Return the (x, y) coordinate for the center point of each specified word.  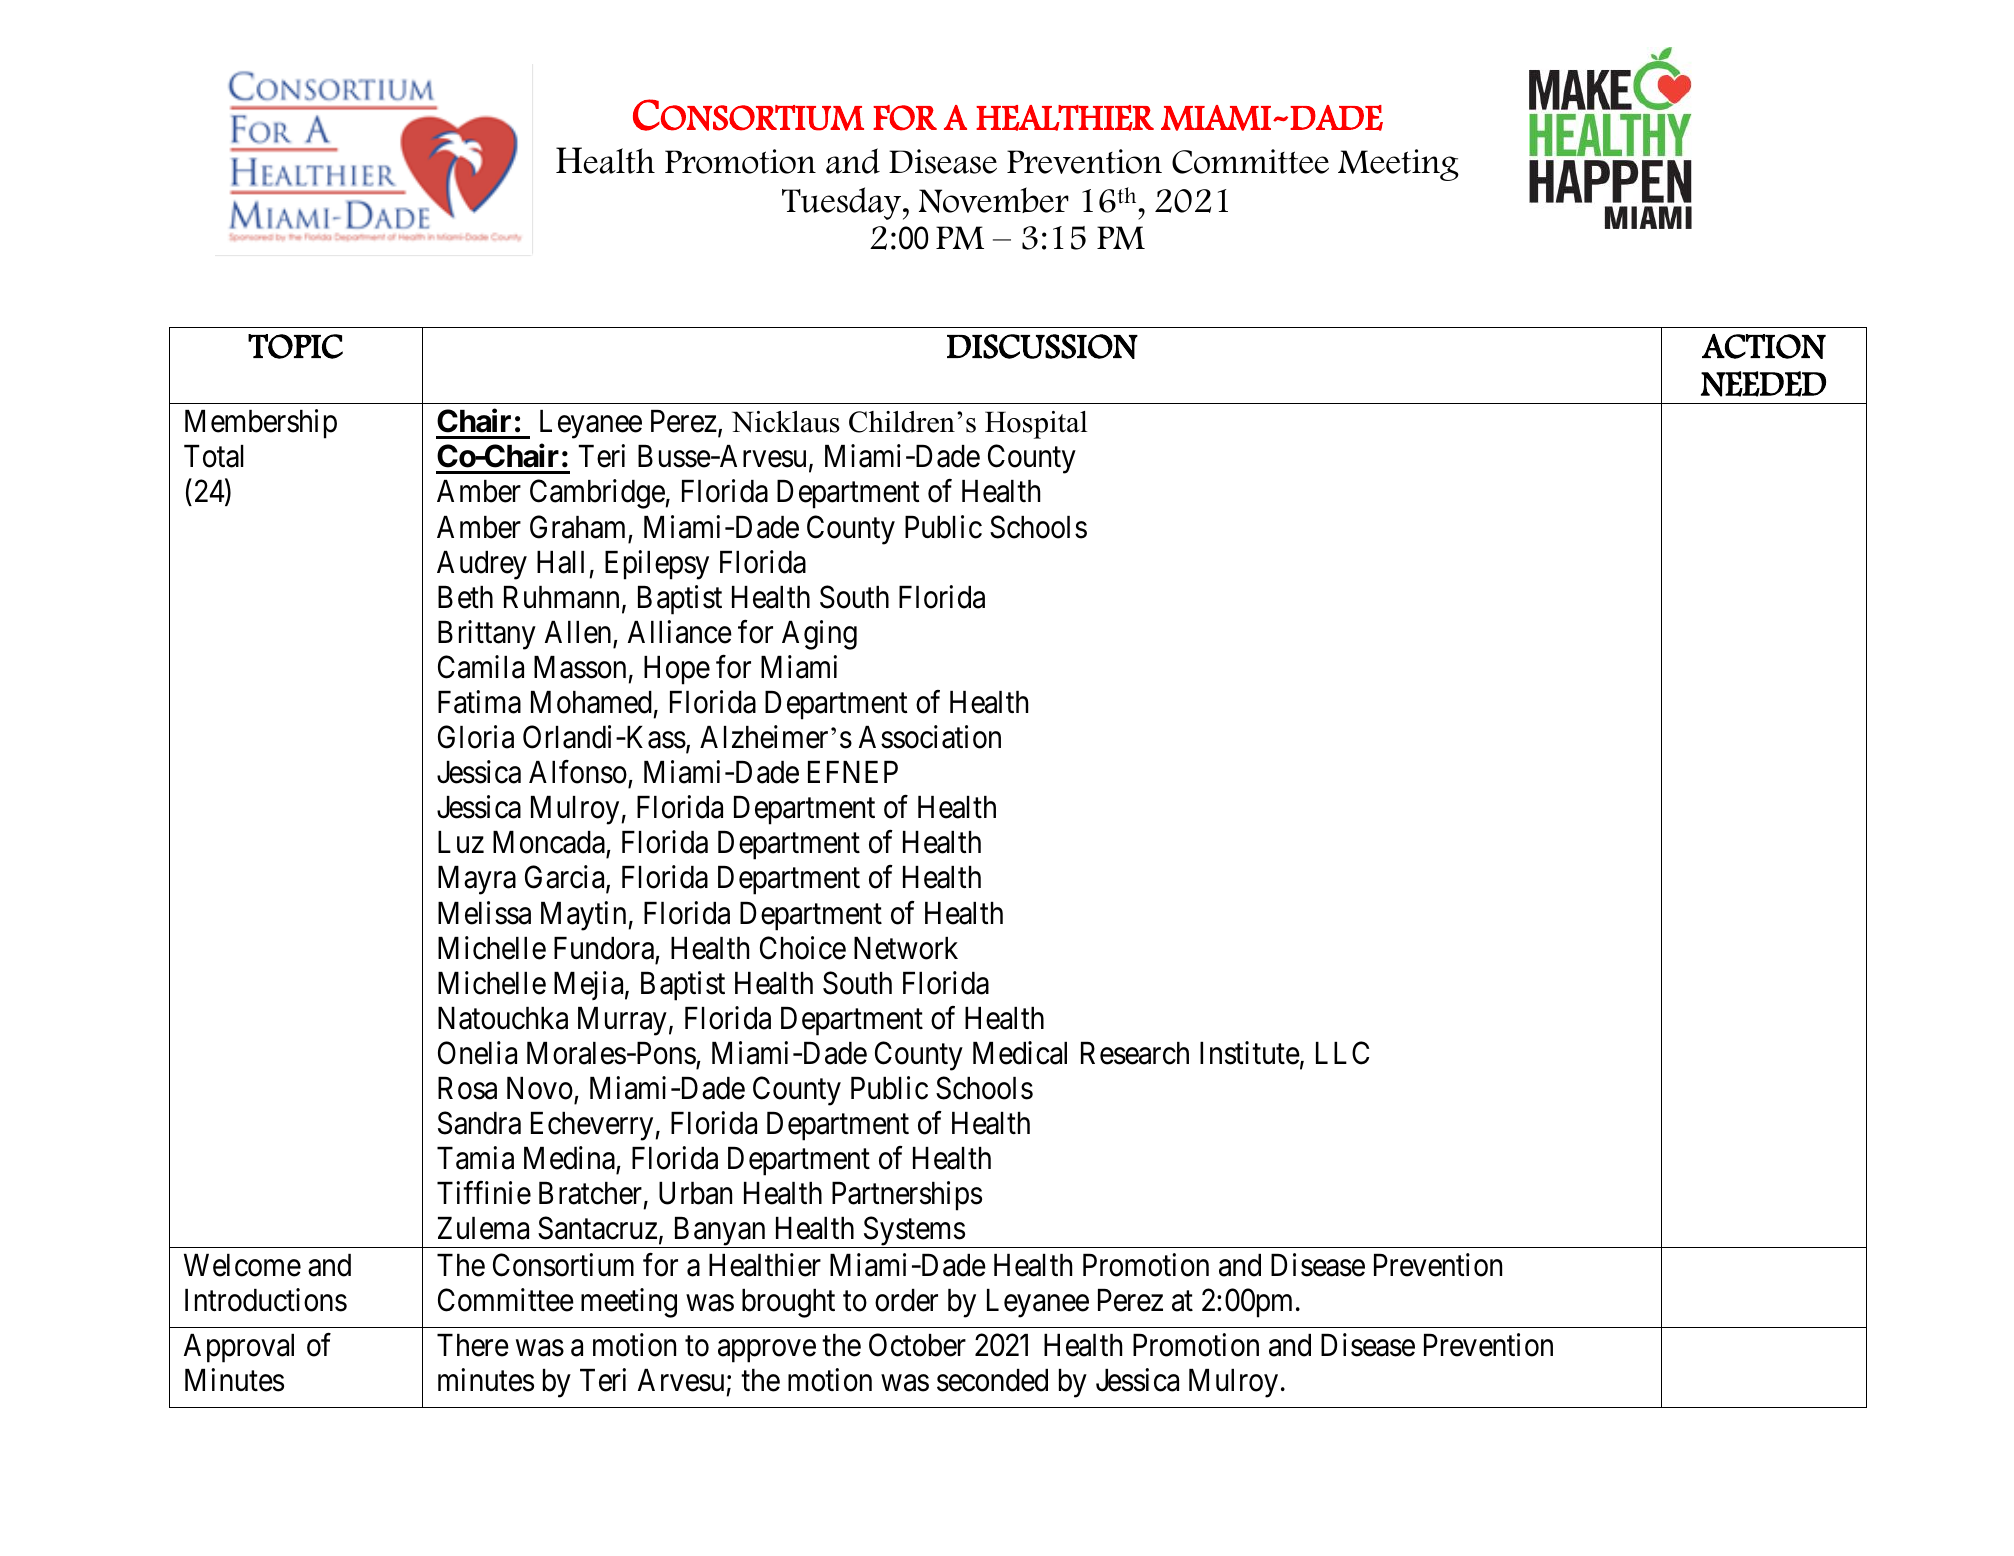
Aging (819, 635)
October (917, 1345)
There (473, 1345)
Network (906, 948)
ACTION (1764, 346)
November (994, 200)
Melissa (484, 913)
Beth (465, 597)
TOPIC (295, 346)
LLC (1342, 1053)
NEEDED (1763, 384)
